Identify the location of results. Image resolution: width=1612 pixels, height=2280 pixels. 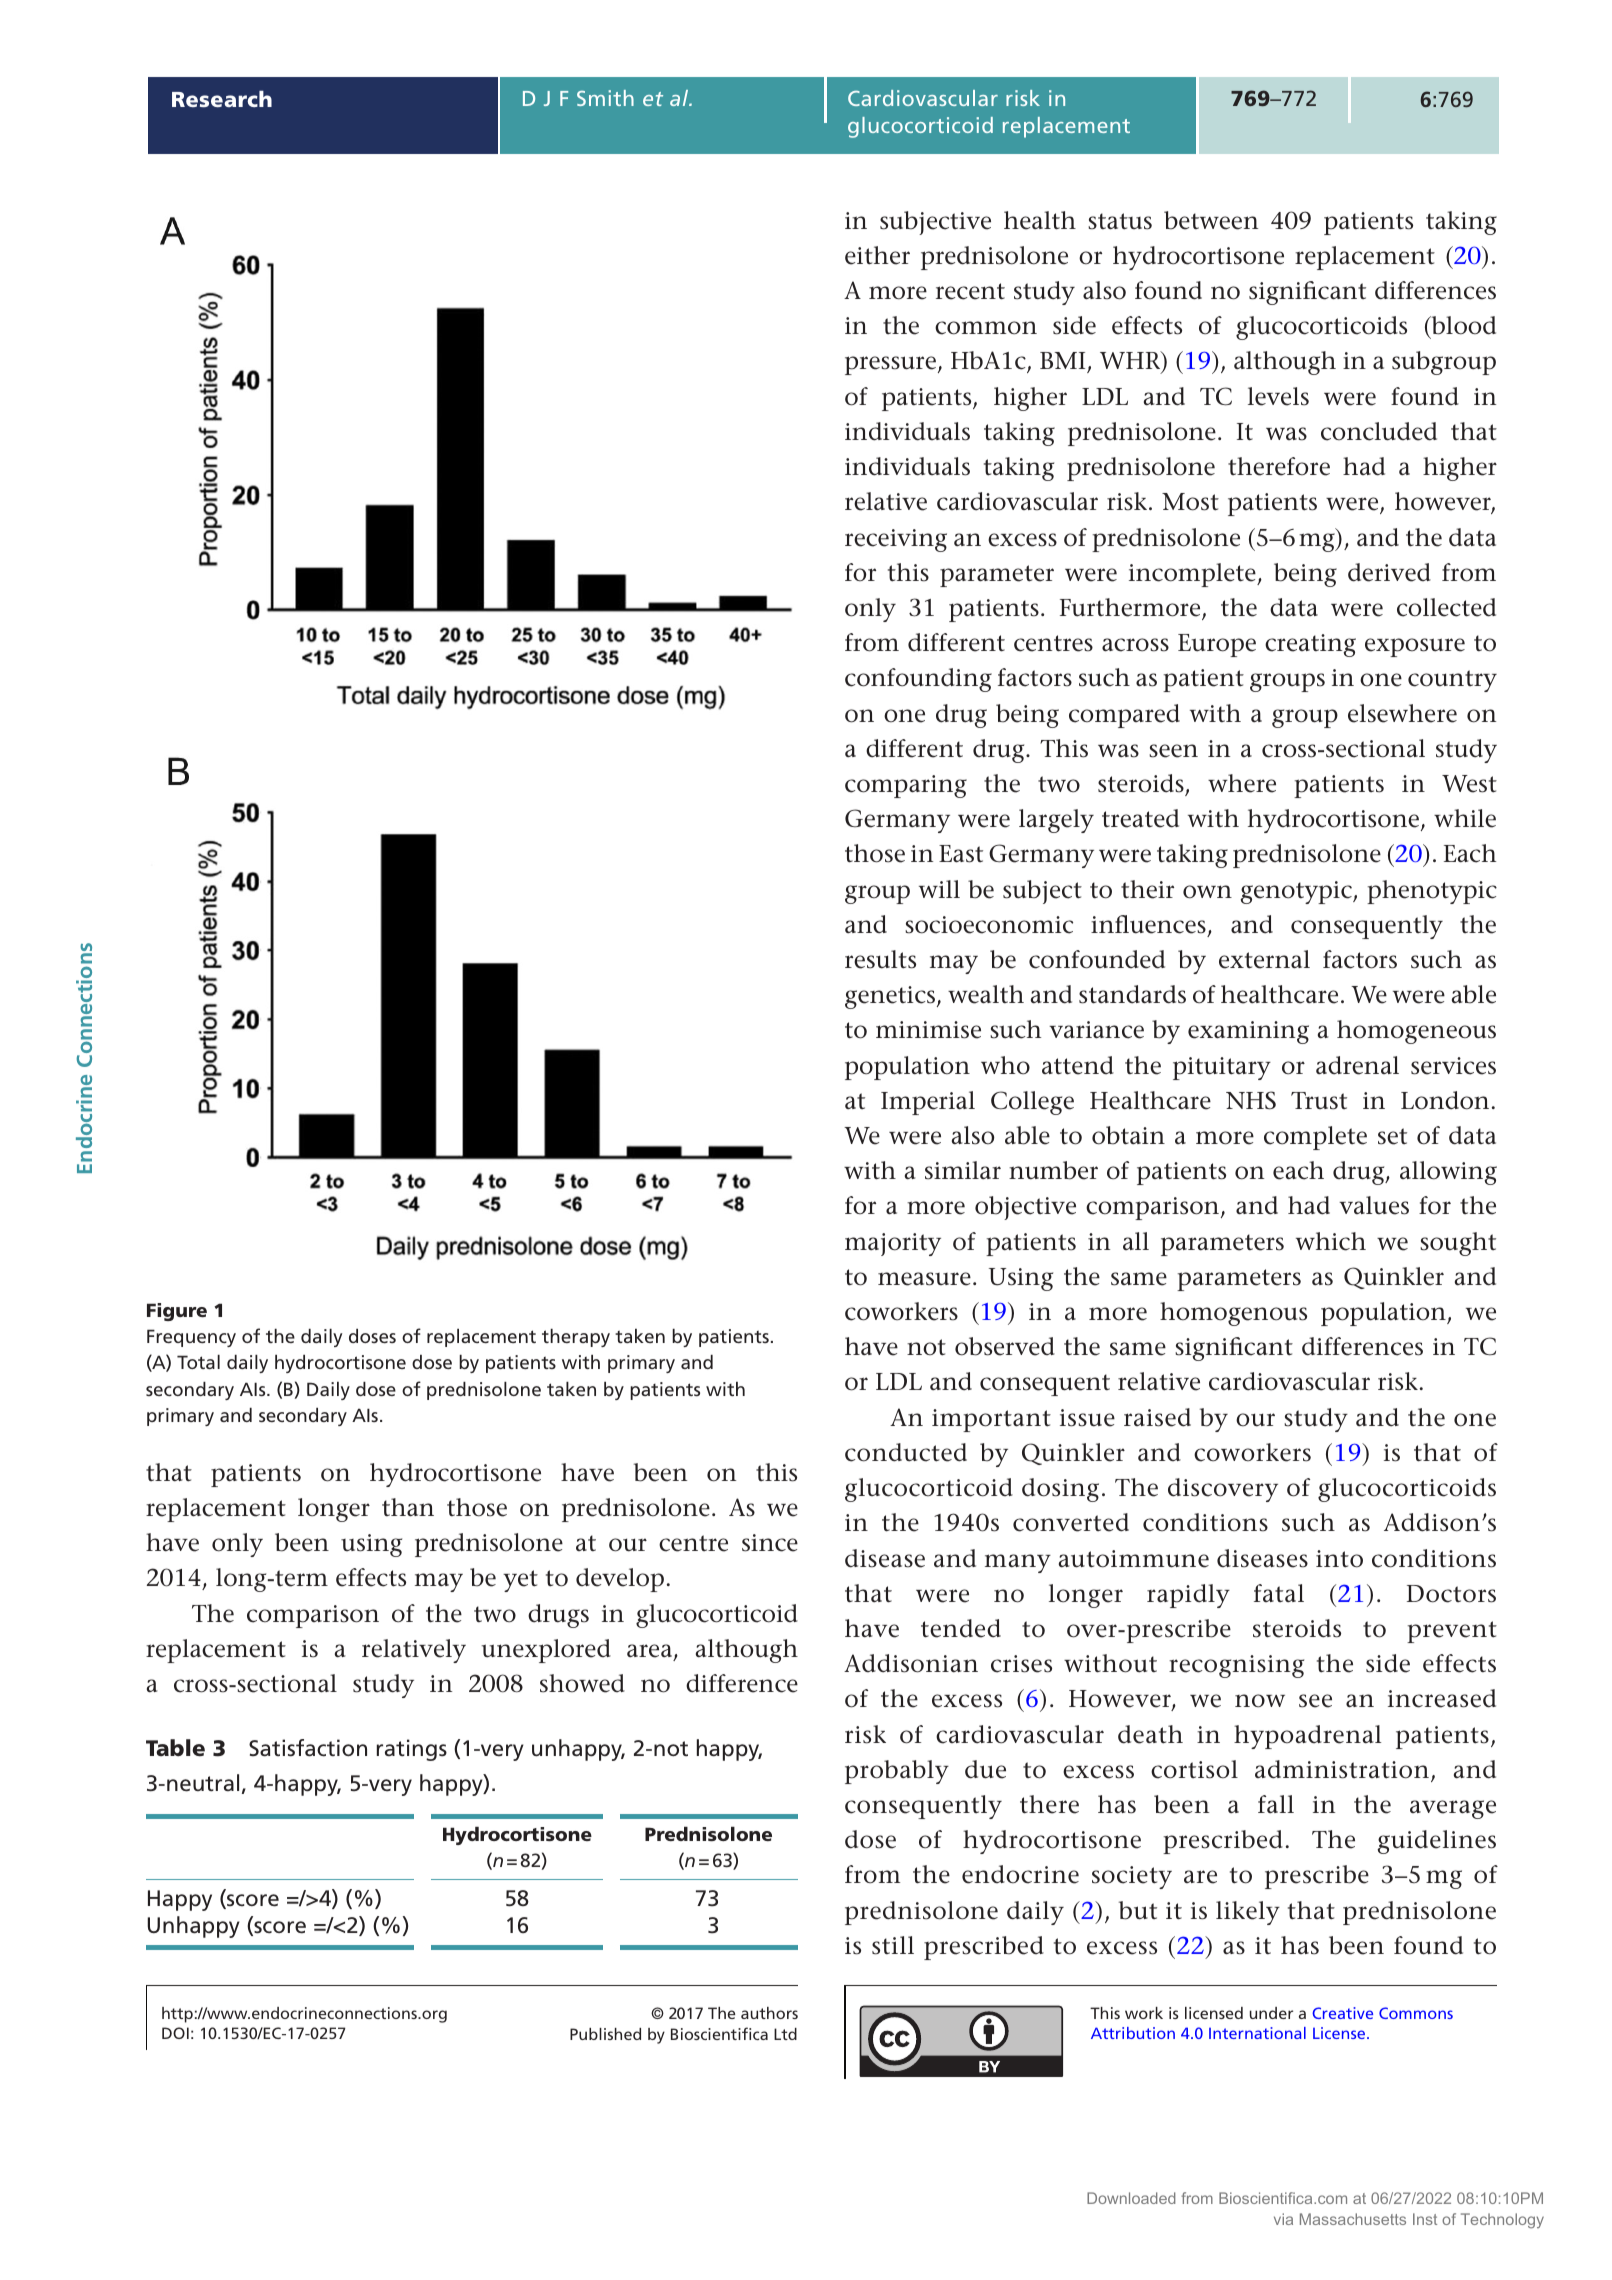
(880, 959).
